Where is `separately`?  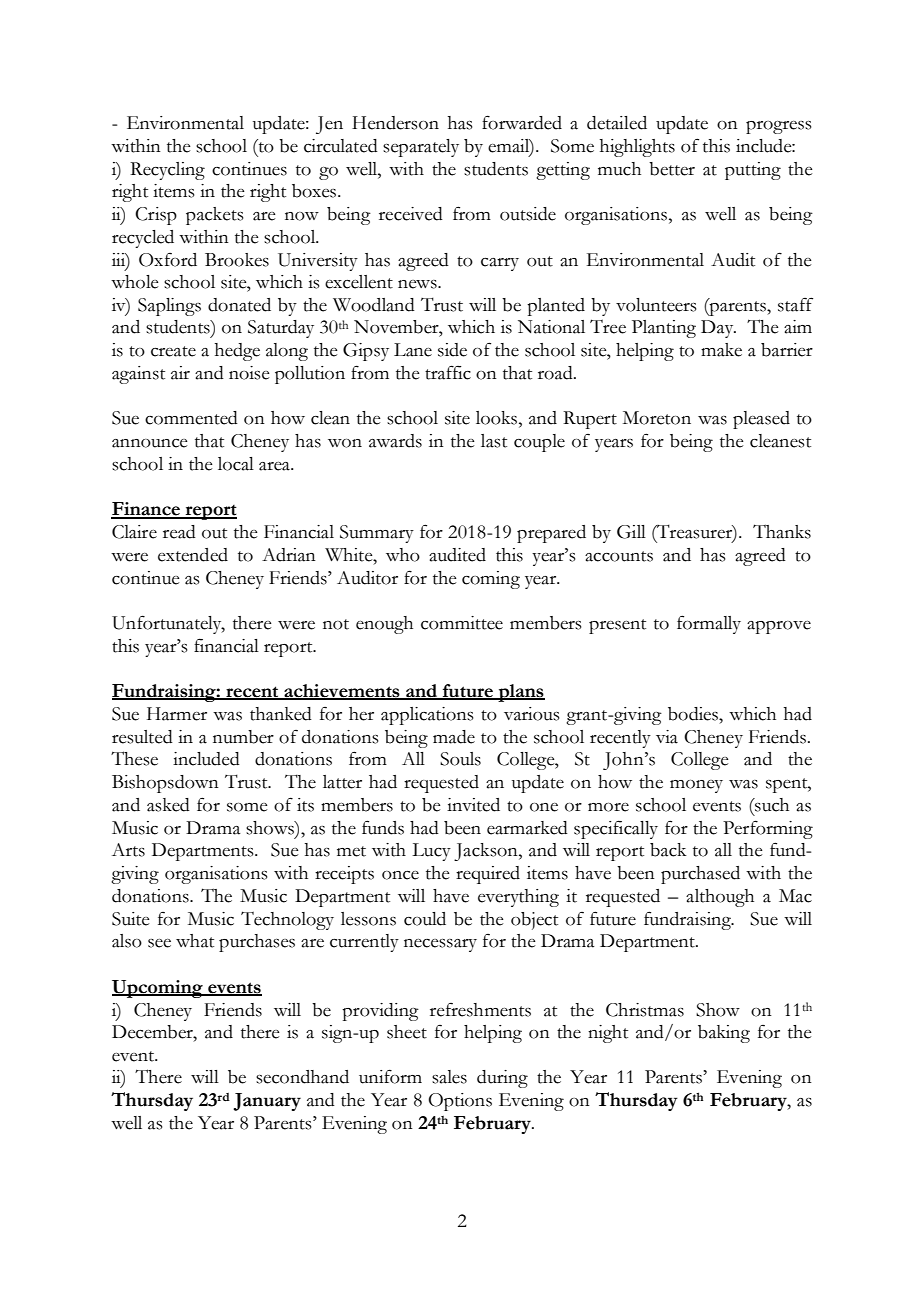
separately is located at coordinates (421, 148).
